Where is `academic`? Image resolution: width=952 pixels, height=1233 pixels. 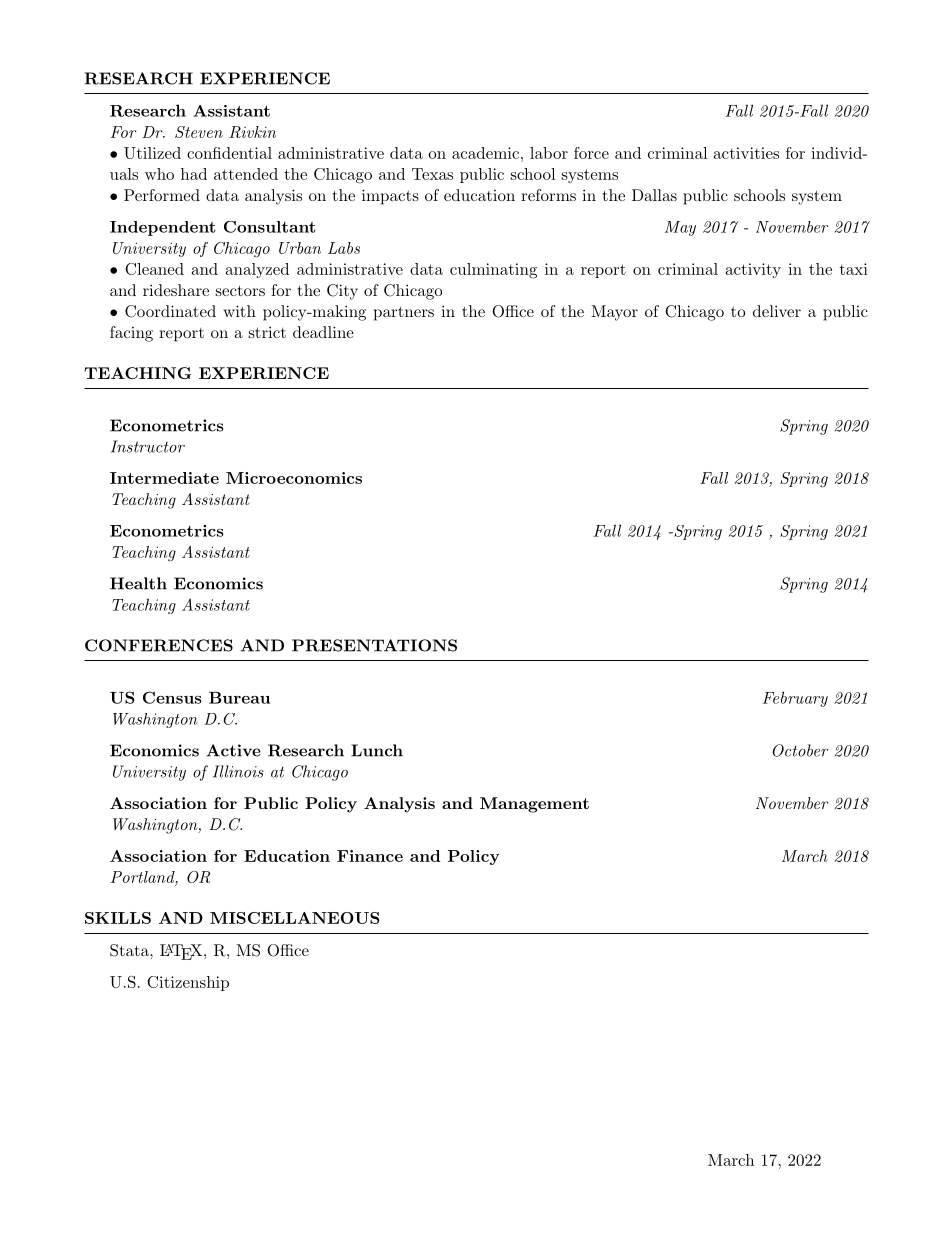 academic is located at coordinates (485, 153).
